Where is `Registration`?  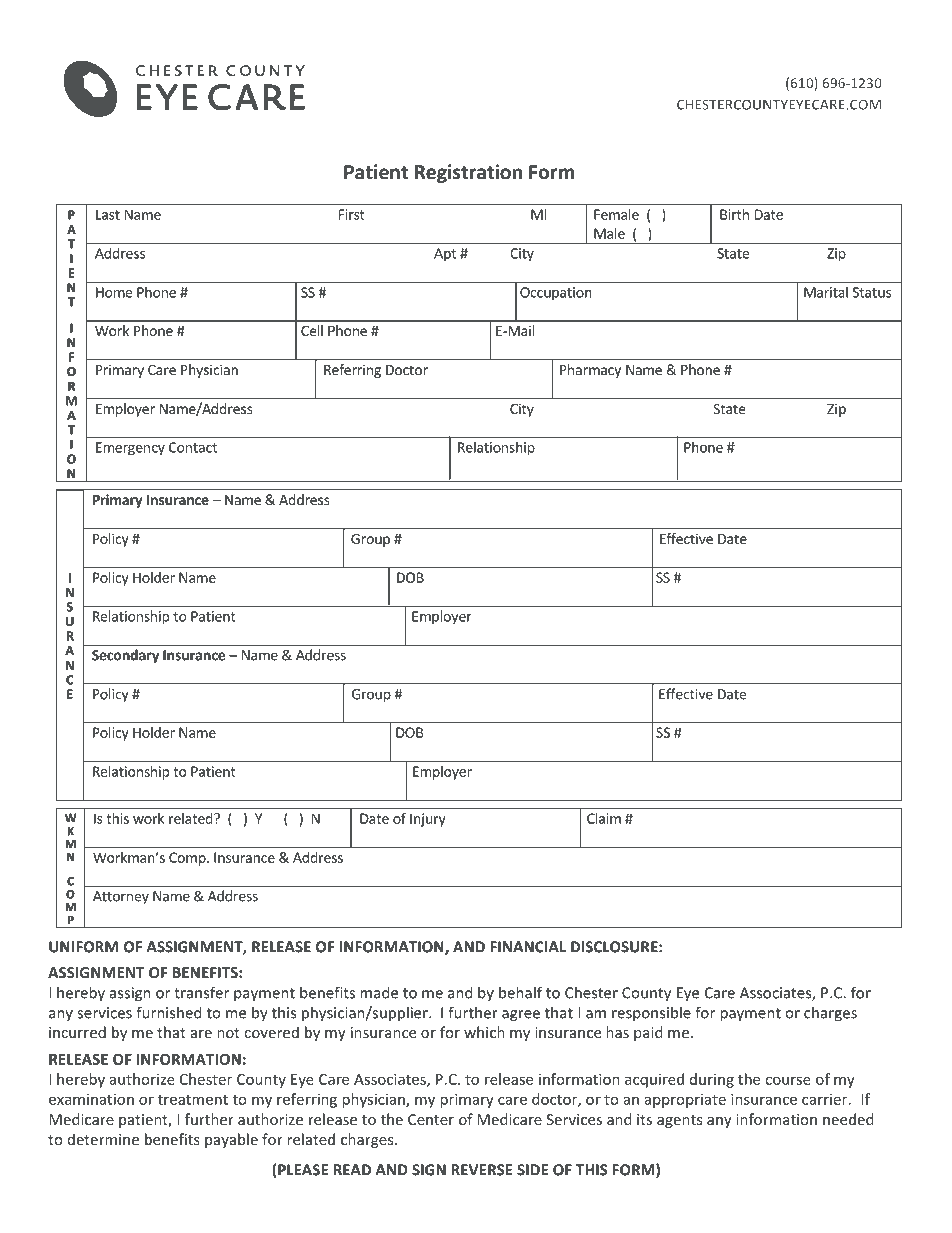 Registration is located at coordinates (468, 173).
